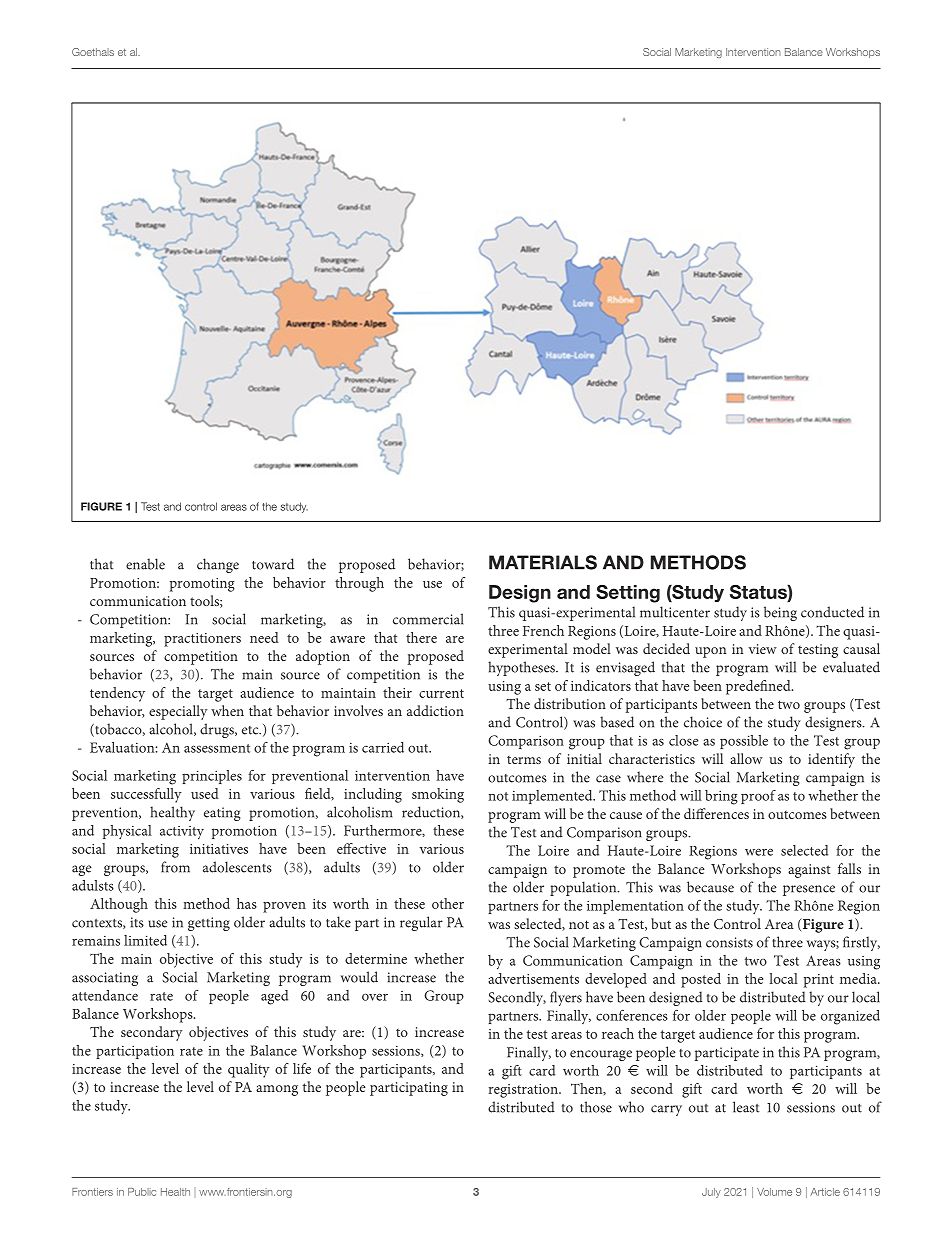  I want to click on other, so click(448, 903).
